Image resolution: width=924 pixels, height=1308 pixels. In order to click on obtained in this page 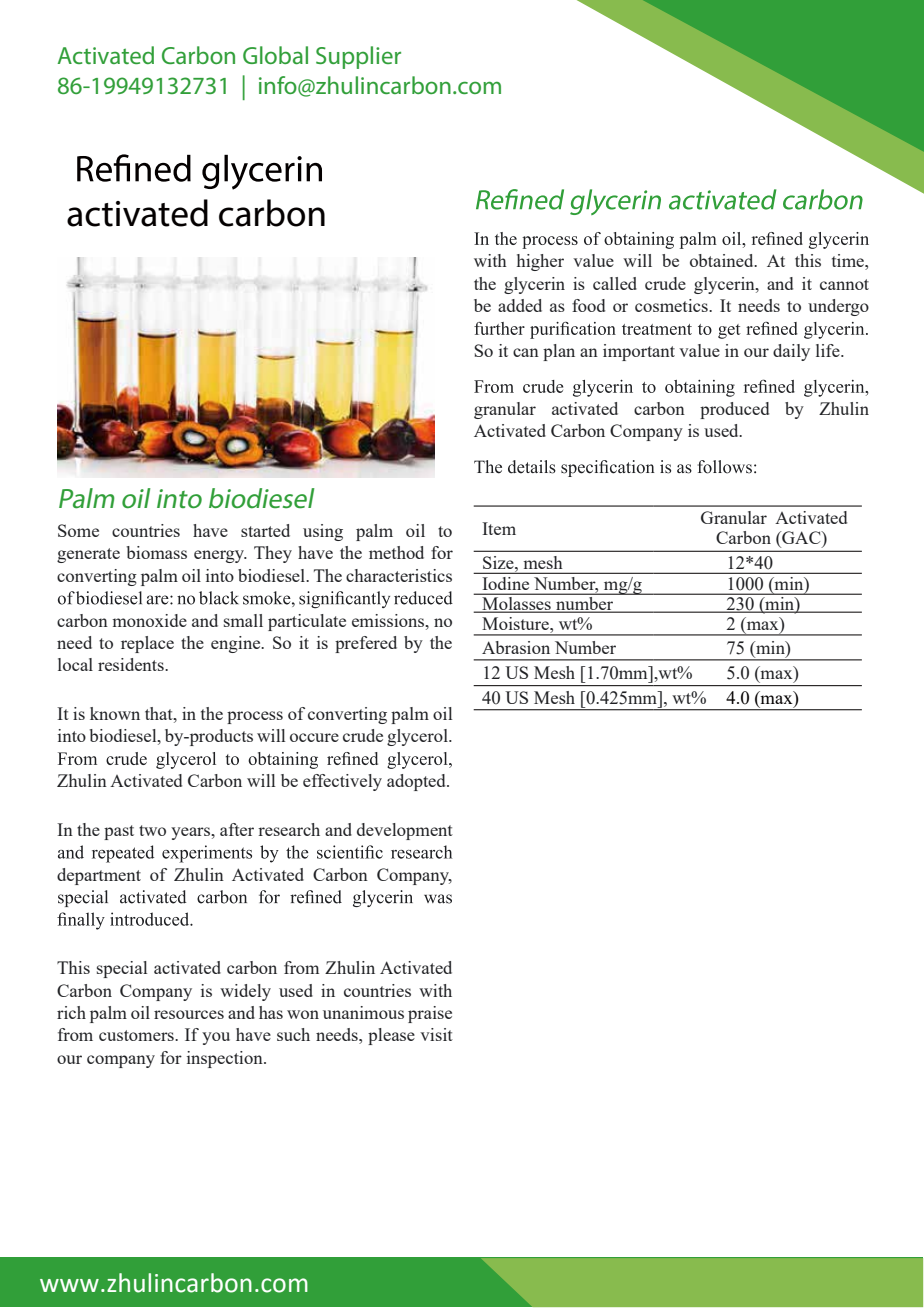, I will do `click(723, 260)`.
